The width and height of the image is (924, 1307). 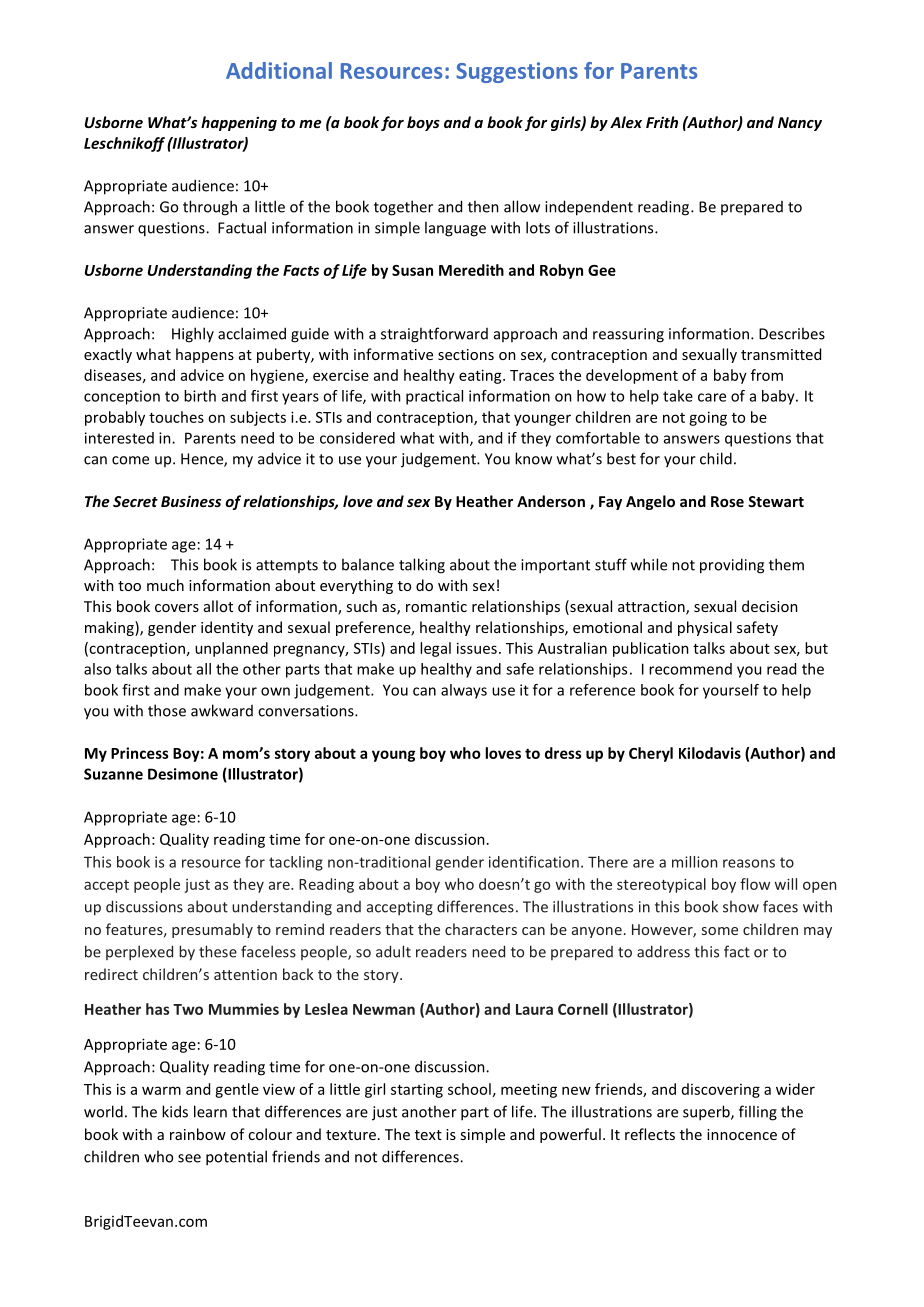 I want to click on school, so click(x=469, y=1089).
